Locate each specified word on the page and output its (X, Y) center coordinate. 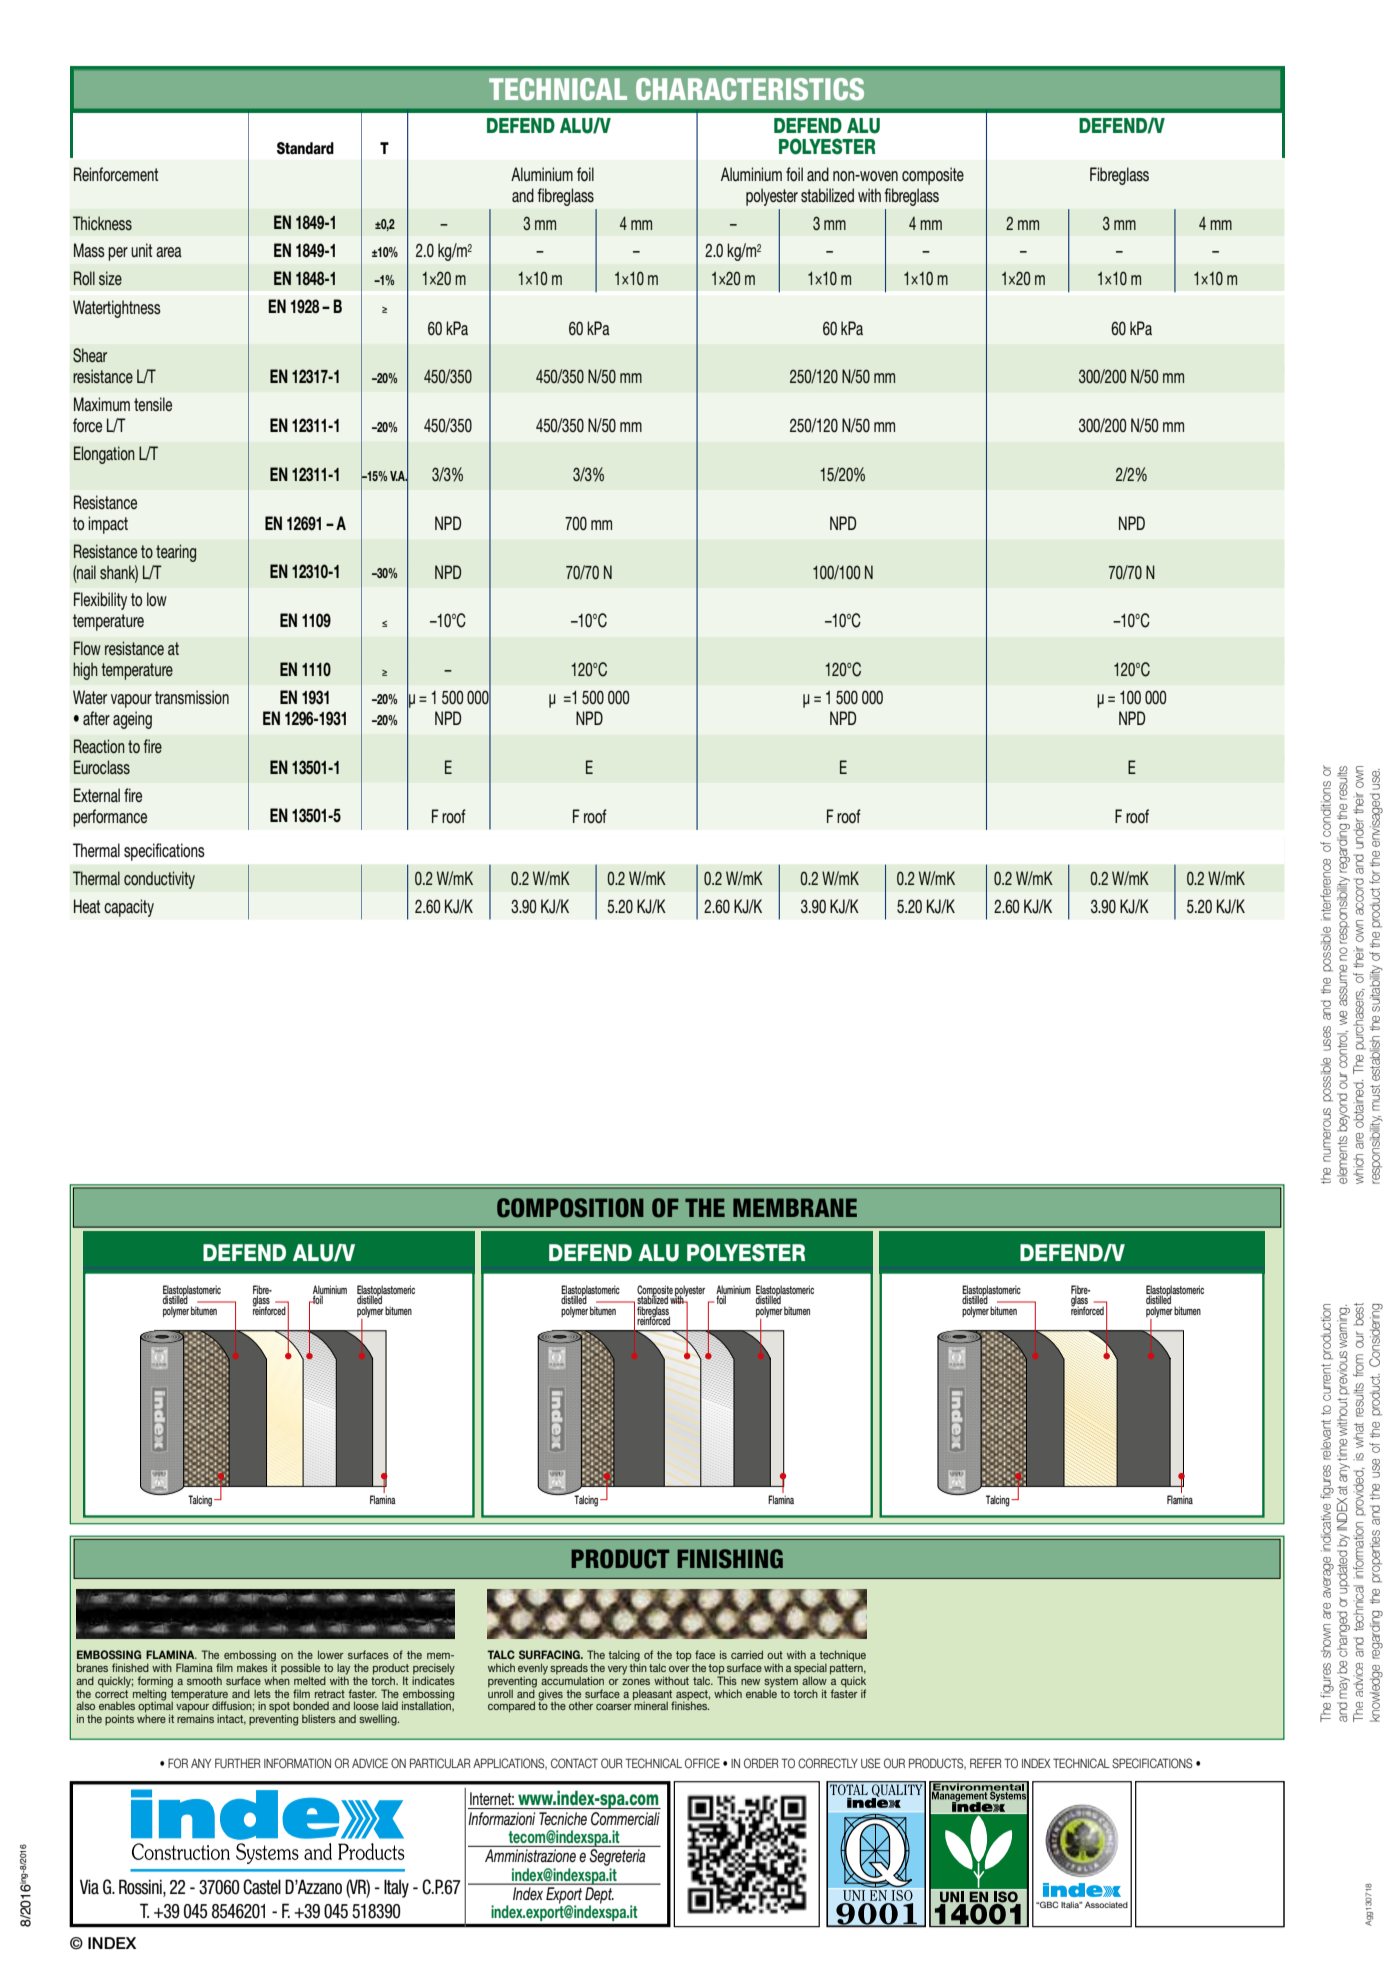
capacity (129, 908)
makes (252, 1667)
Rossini (141, 1888)
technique (841, 1657)
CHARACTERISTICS (750, 89)
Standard (305, 148)
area (169, 252)
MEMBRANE (795, 1207)
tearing (176, 553)
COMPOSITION (570, 1208)
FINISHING (730, 1559)
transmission (192, 697)
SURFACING (550, 1654)
